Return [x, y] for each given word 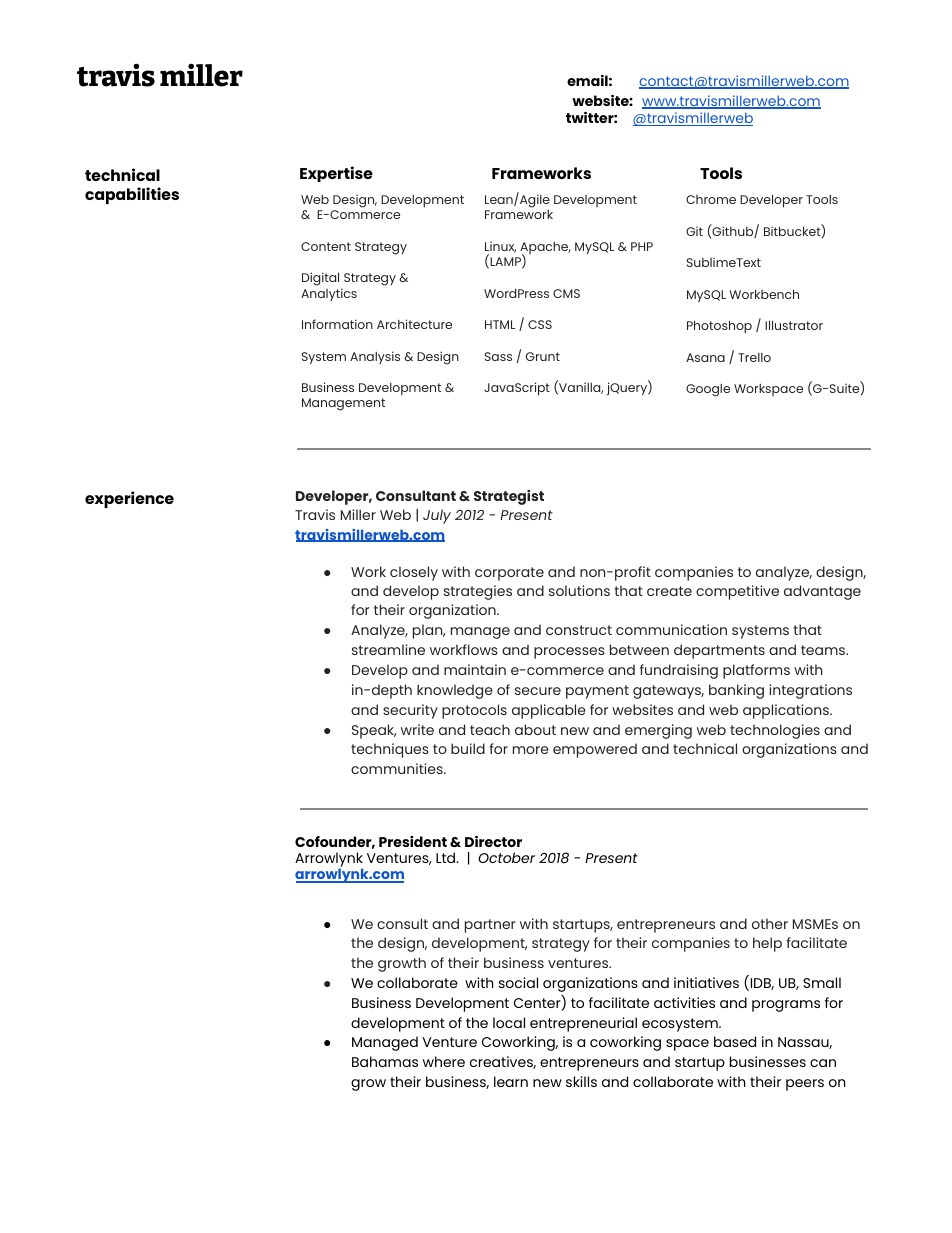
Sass [498, 356]
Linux [500, 247]
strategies [478, 592]
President [413, 841]
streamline [388, 649]
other [770, 923]
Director [493, 841]
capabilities [132, 195]
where [444, 1061]
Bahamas [385, 1061]
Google [708, 390]
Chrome [711, 199]
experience [129, 499]
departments [719, 651]
